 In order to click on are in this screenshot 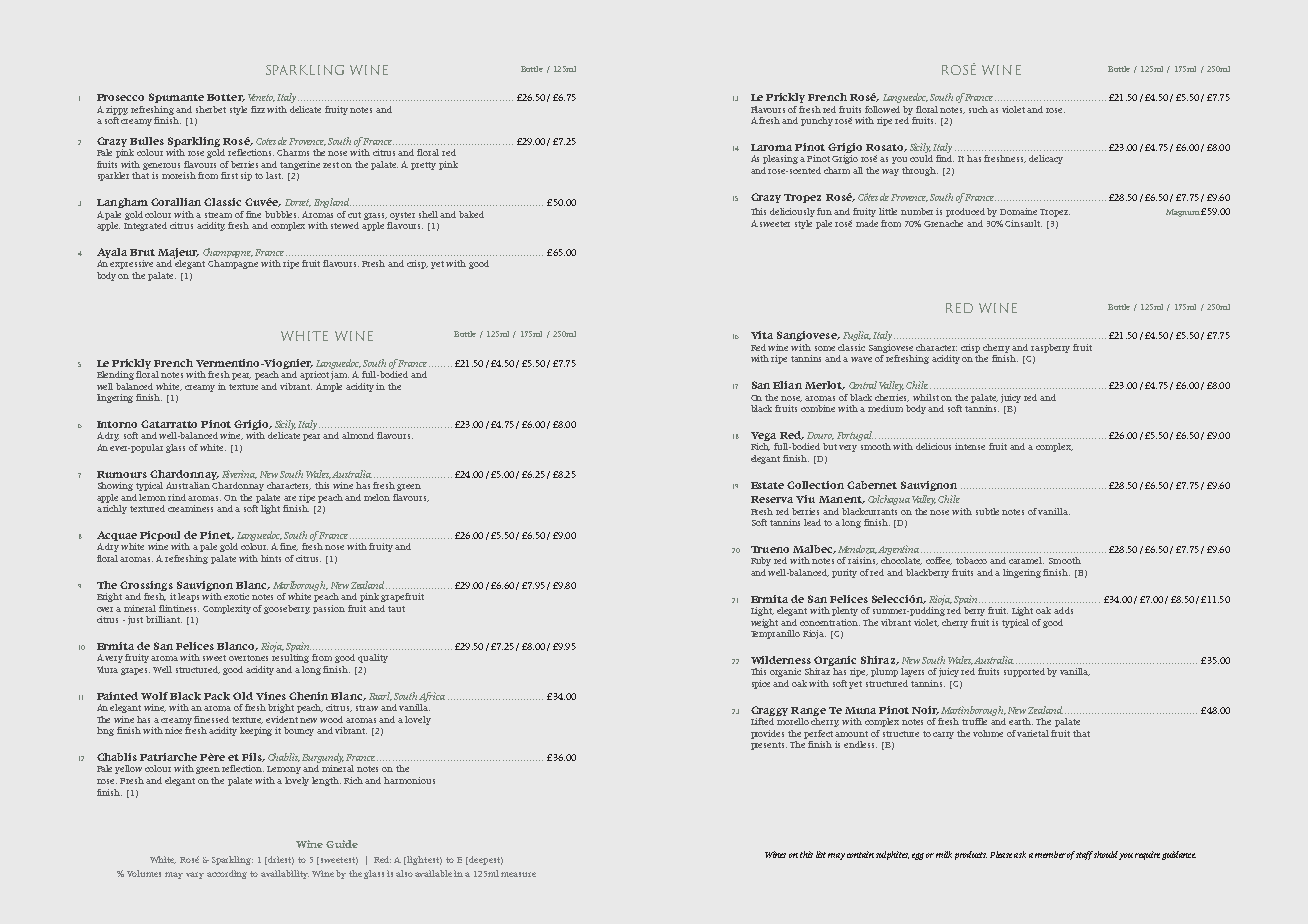, I will do `click(290, 498)`.
